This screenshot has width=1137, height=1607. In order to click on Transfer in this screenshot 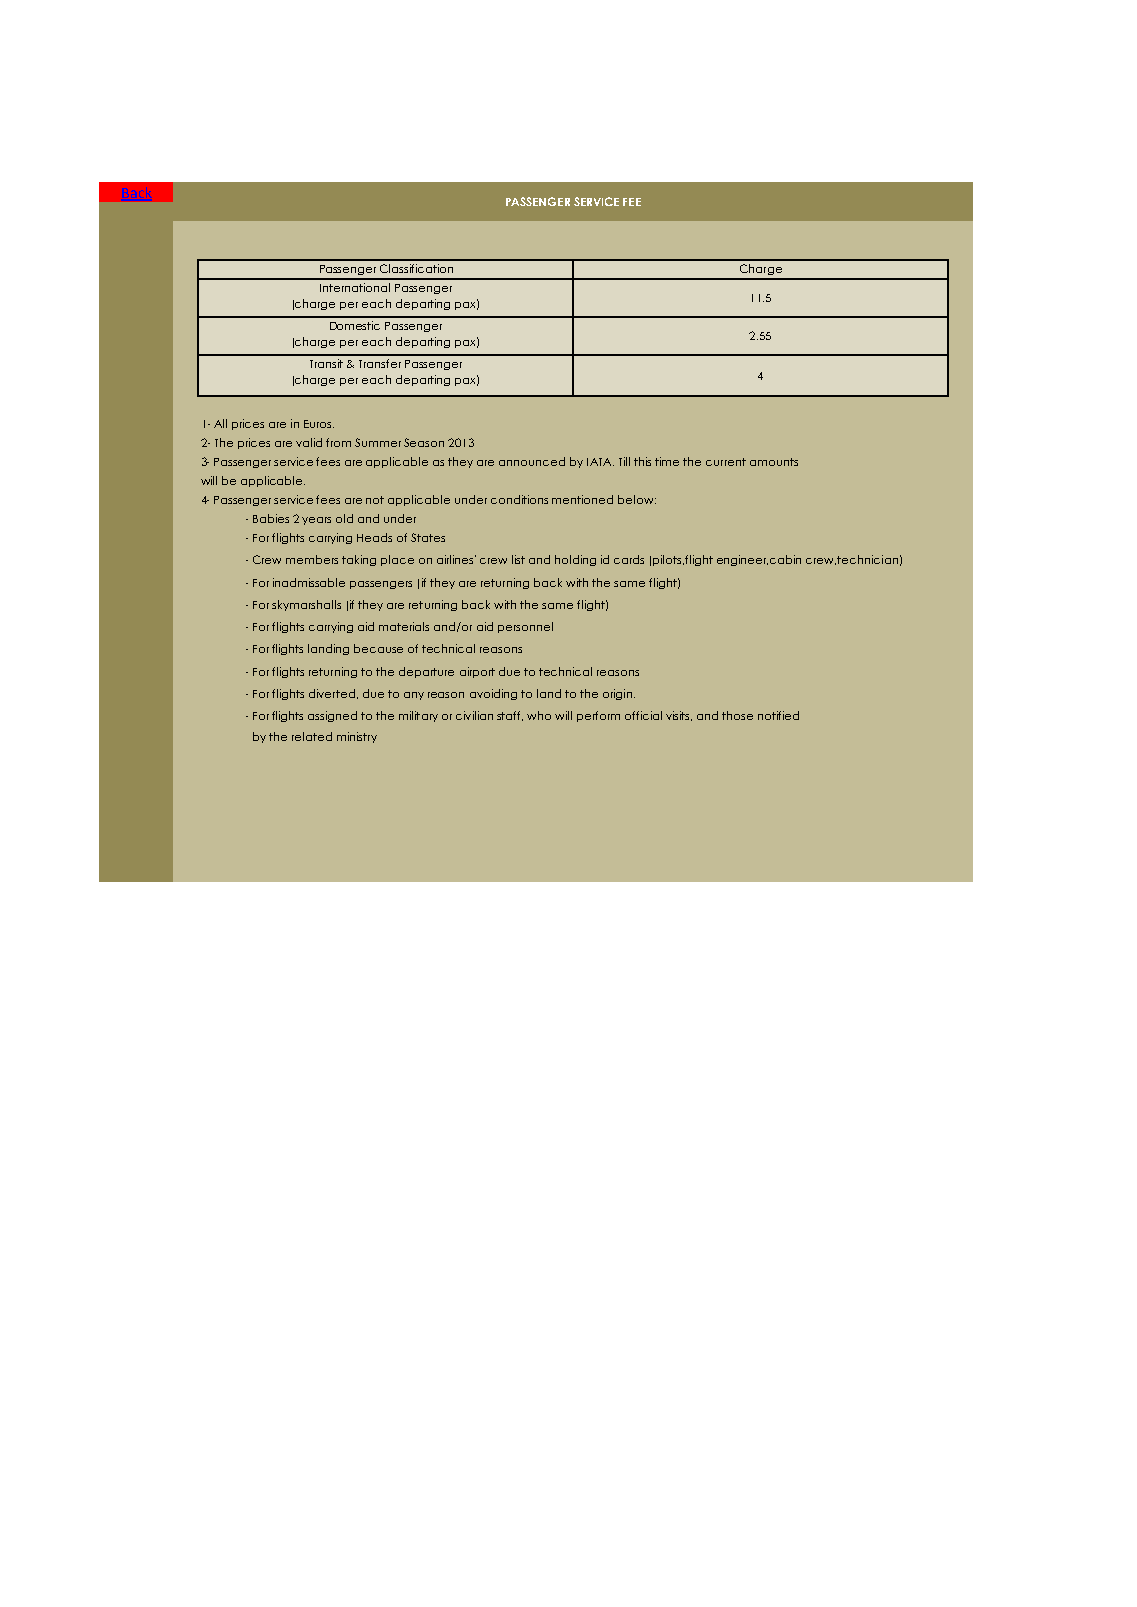, I will do `click(380, 363)`.
